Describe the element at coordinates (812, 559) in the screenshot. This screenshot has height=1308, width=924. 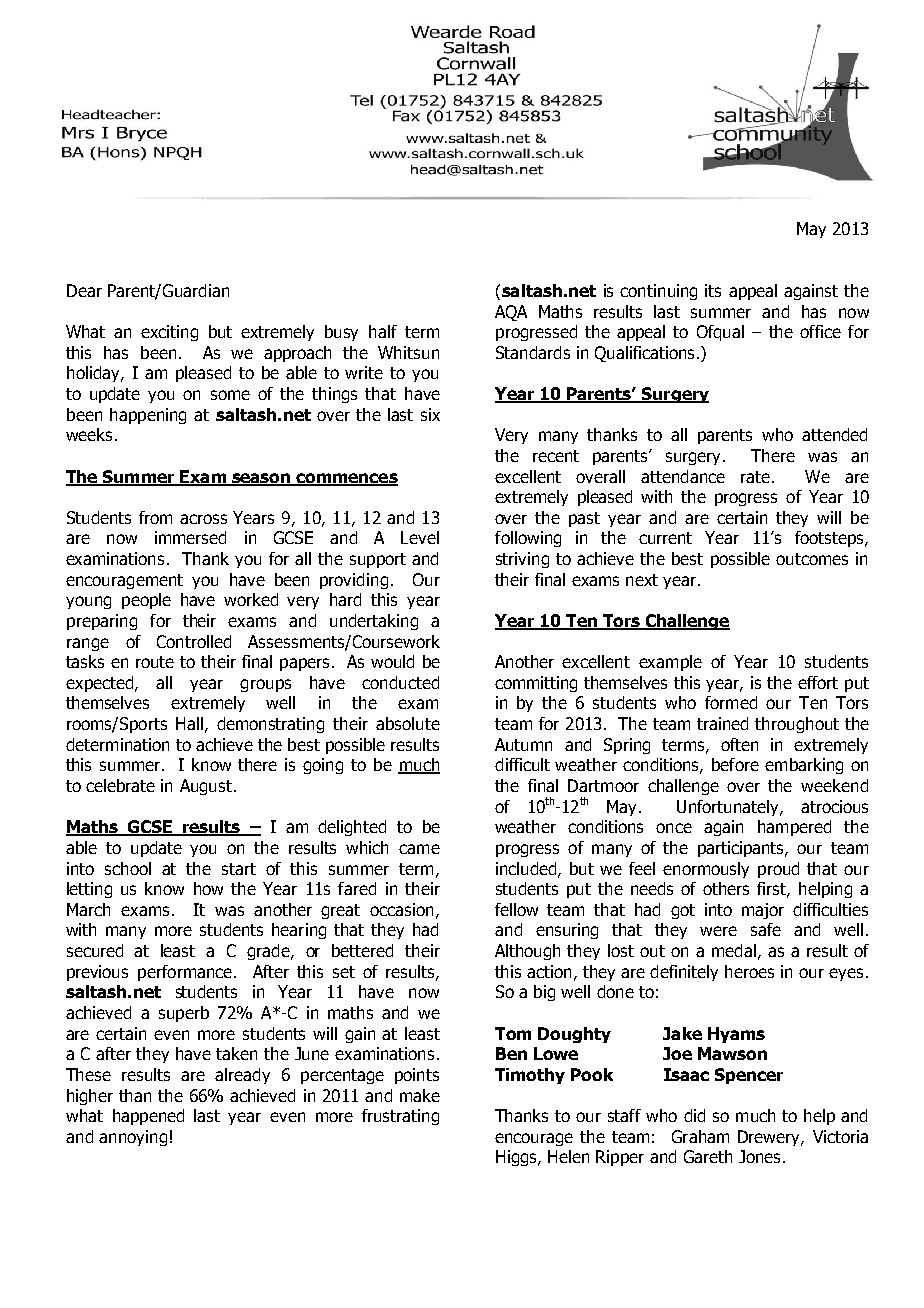
I see `outcomes` at that location.
